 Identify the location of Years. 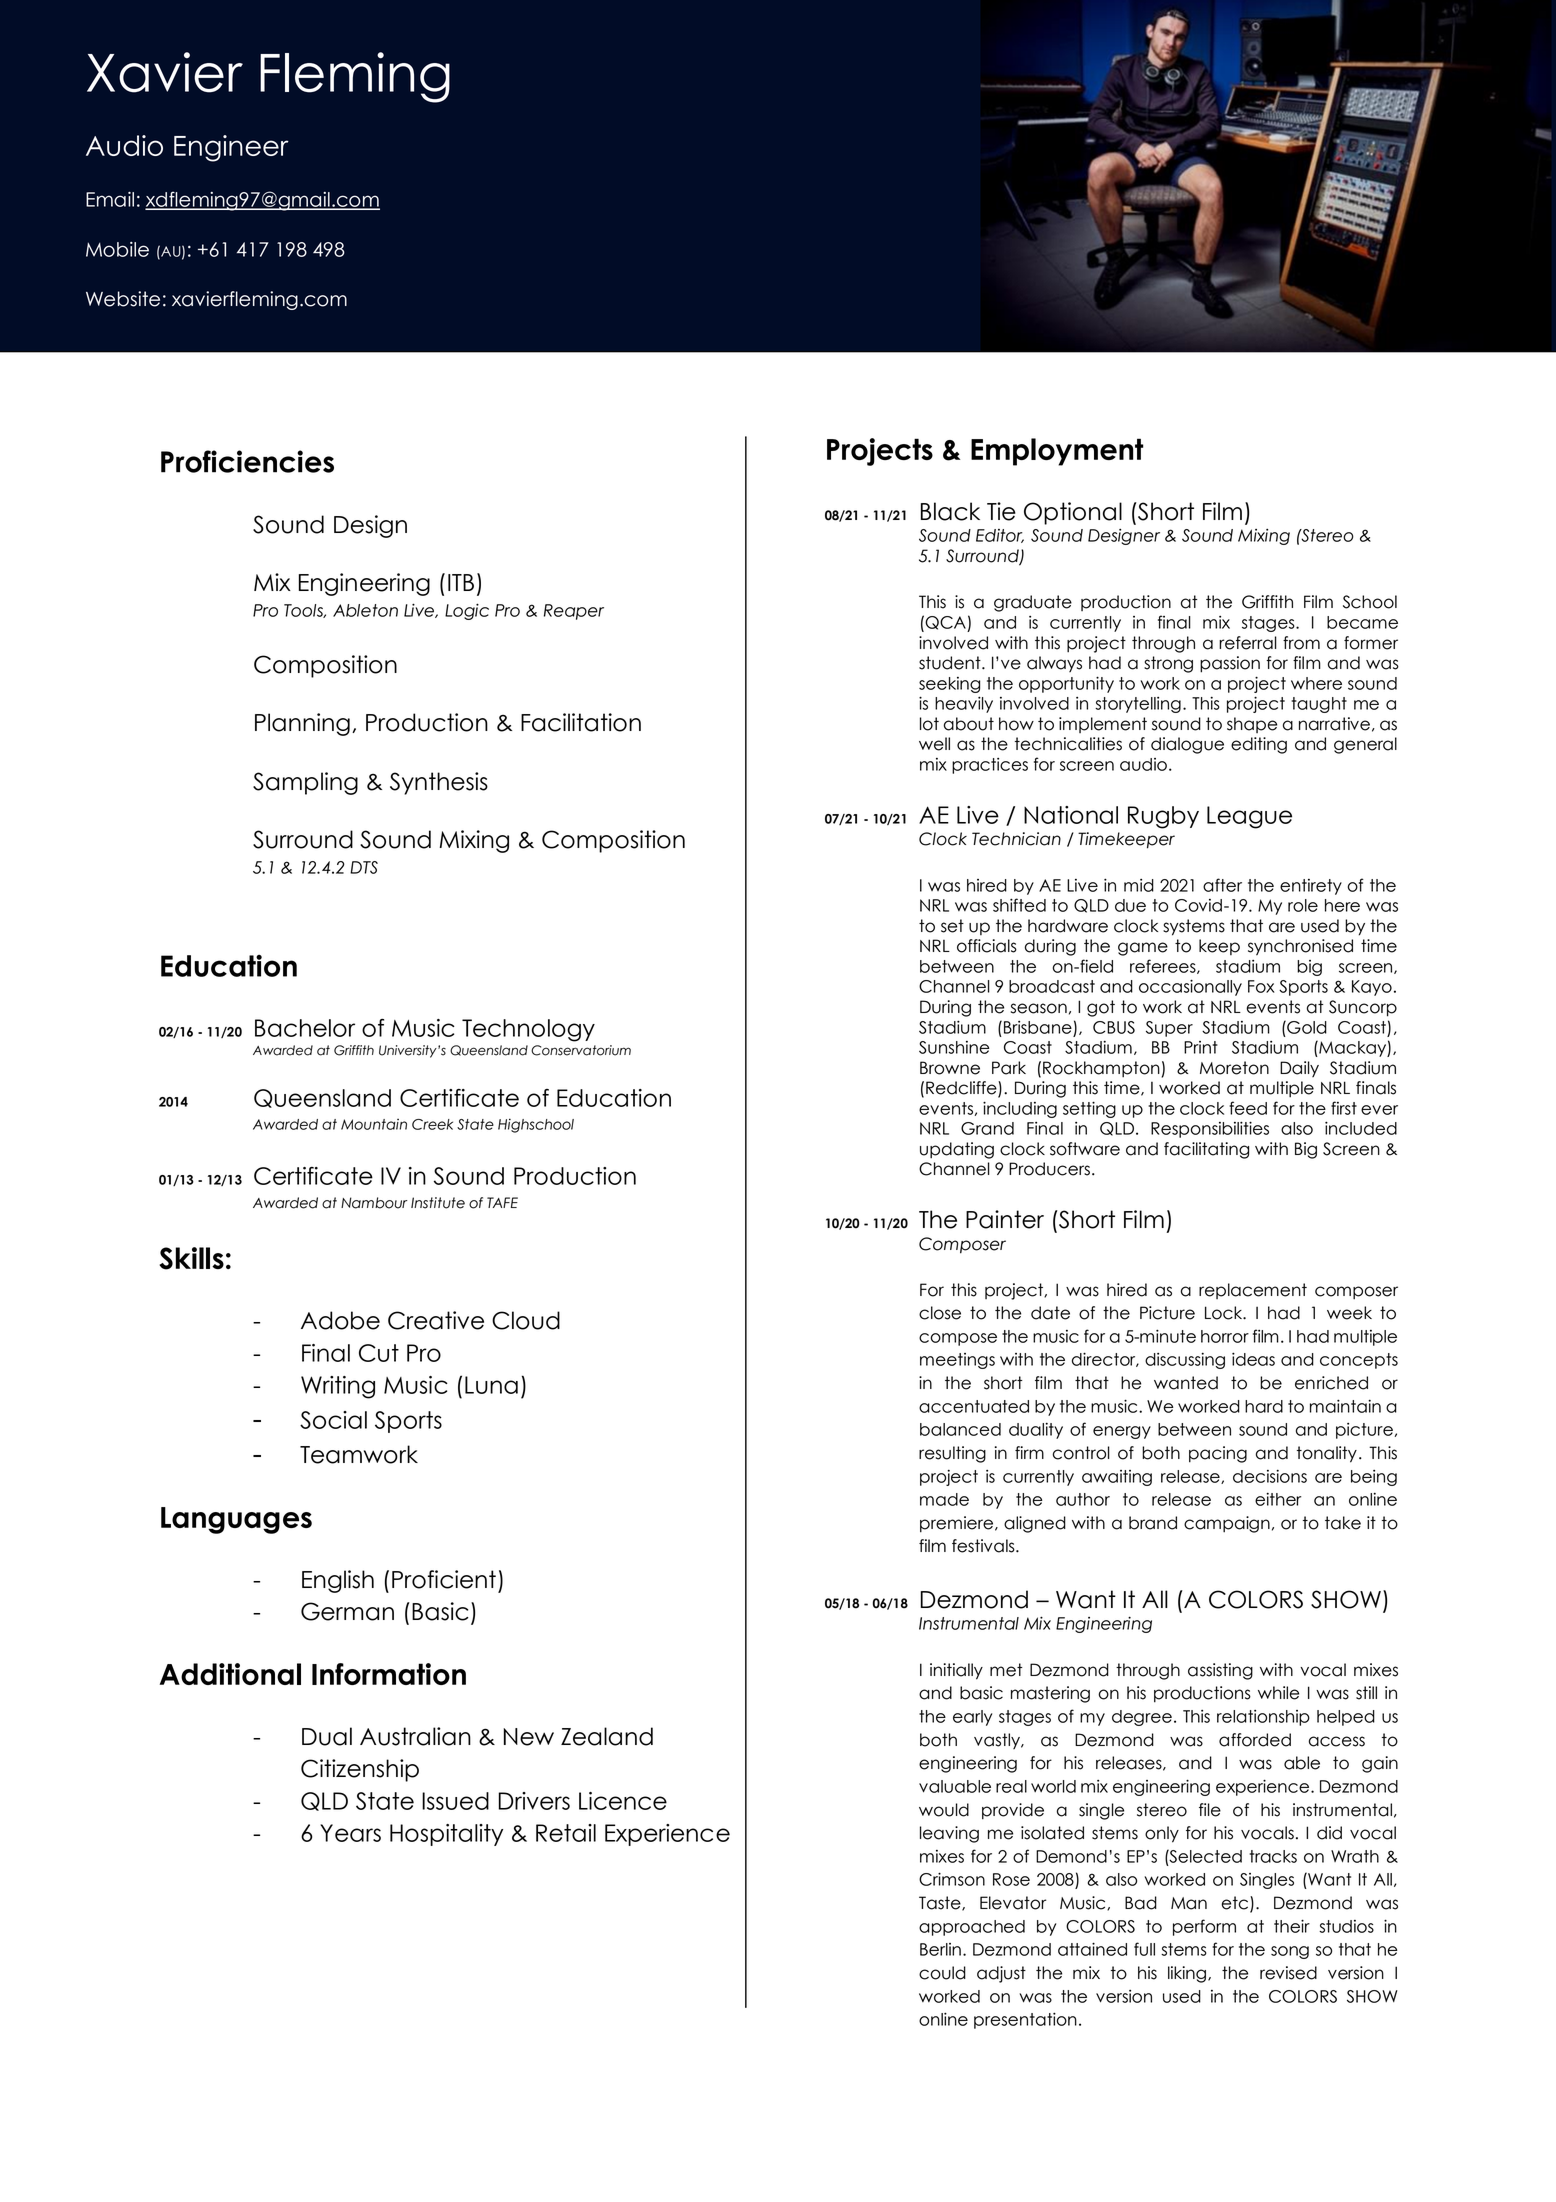
(350, 1833).
